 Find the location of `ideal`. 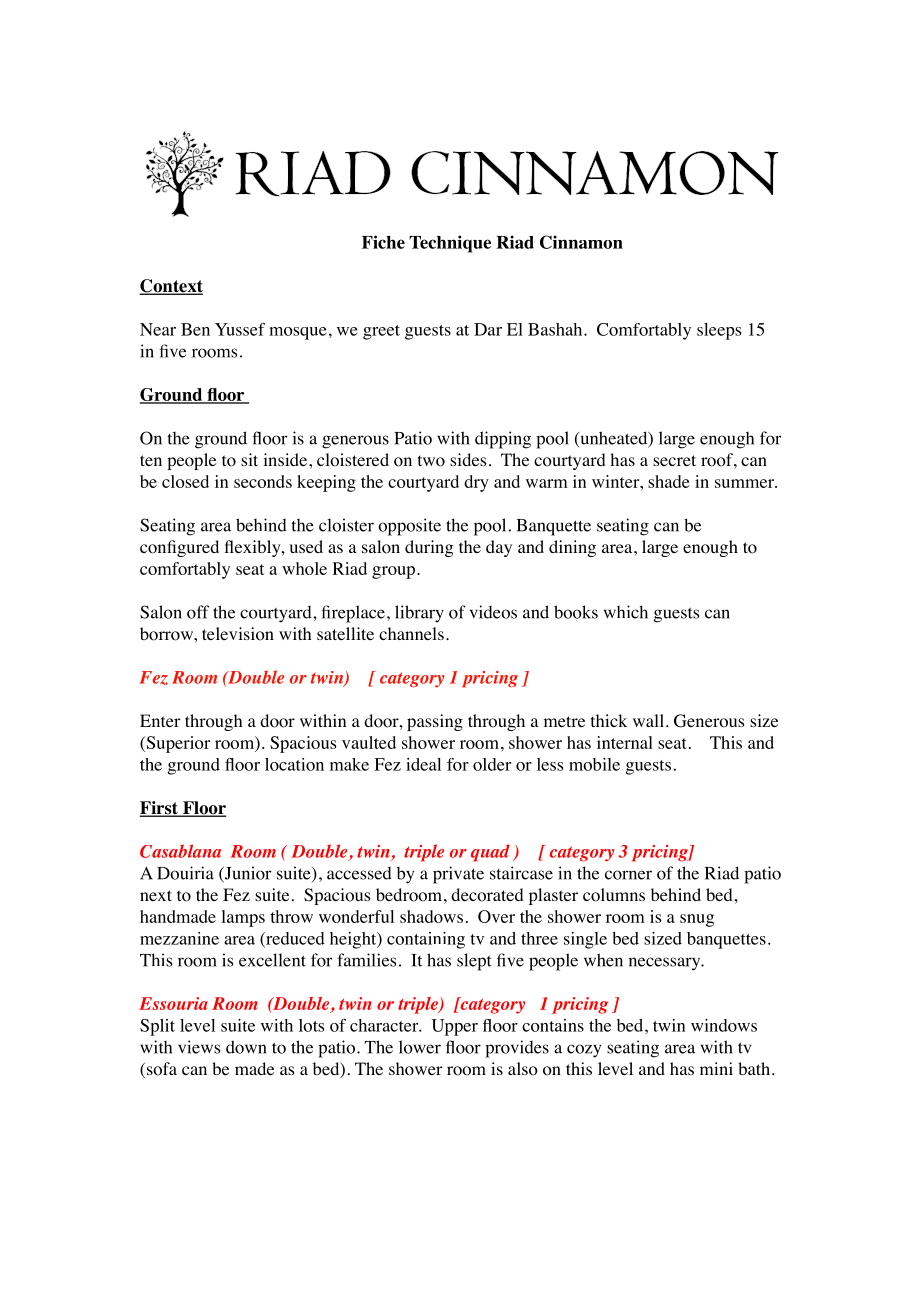

ideal is located at coordinates (423, 764).
